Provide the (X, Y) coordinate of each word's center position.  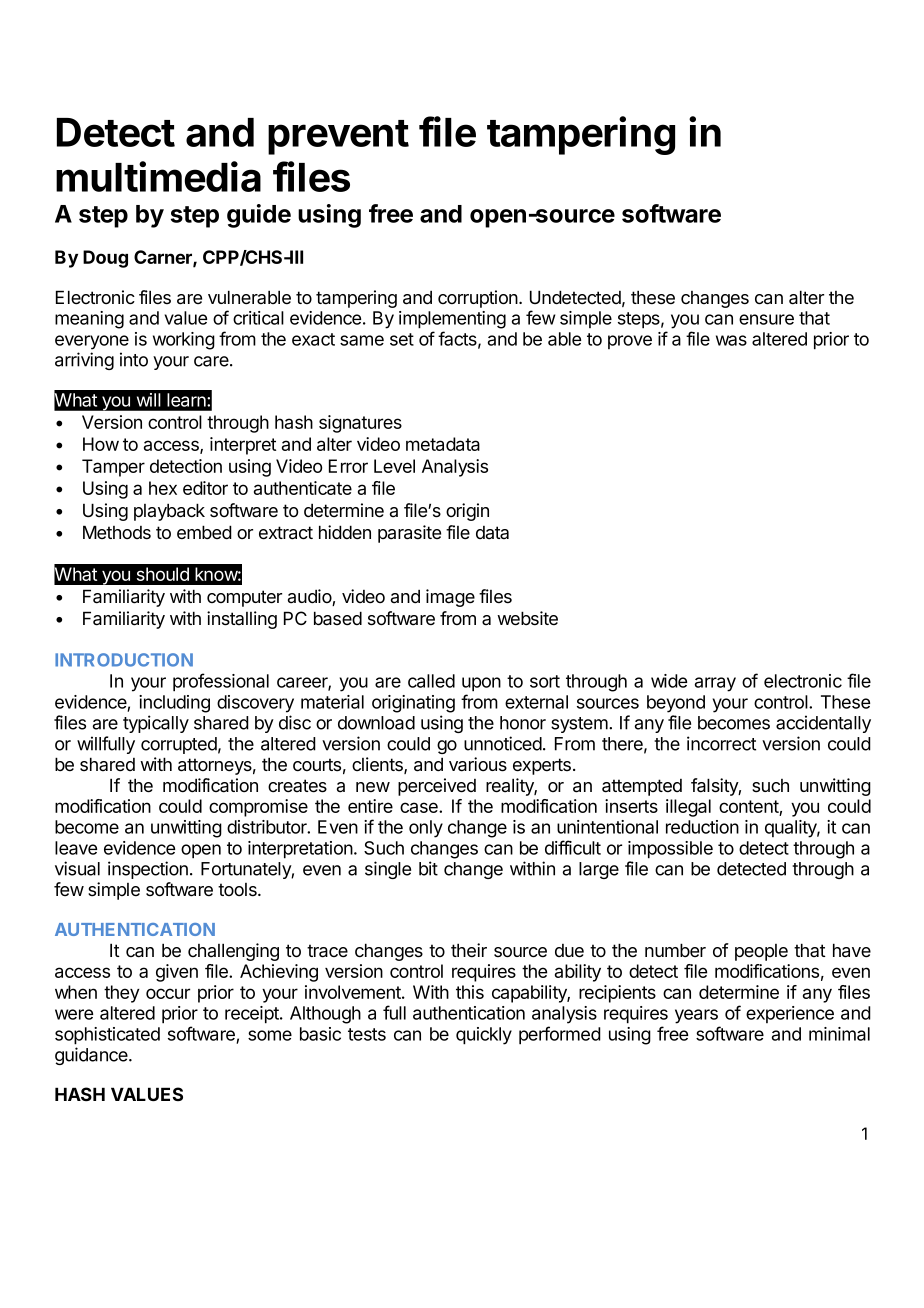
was (731, 340)
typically (156, 724)
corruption (479, 299)
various (478, 764)
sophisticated (107, 1036)
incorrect (721, 743)
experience (790, 1014)
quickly (484, 1036)
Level (394, 466)
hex (163, 488)
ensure (766, 319)
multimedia (158, 176)
